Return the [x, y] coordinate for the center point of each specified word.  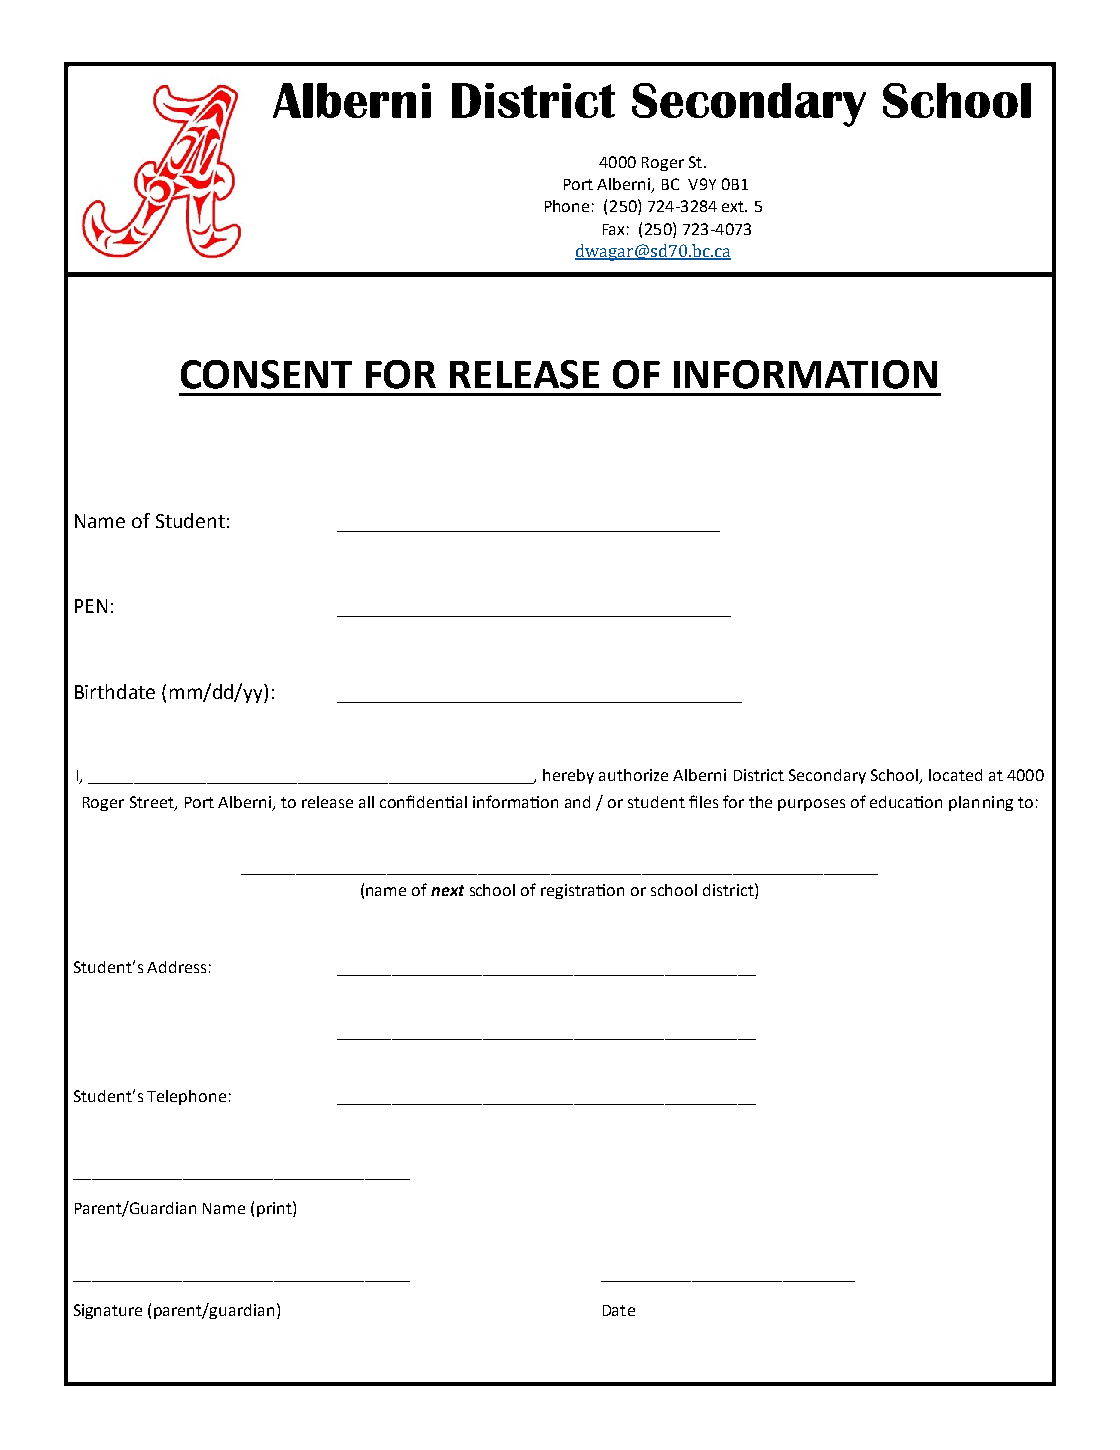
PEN [91, 606]
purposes [811, 805]
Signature [108, 1311]
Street [153, 803]
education [906, 802]
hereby [568, 776]
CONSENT [266, 374]
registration [582, 891]
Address [176, 967]
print [275, 1209]
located [955, 775]
